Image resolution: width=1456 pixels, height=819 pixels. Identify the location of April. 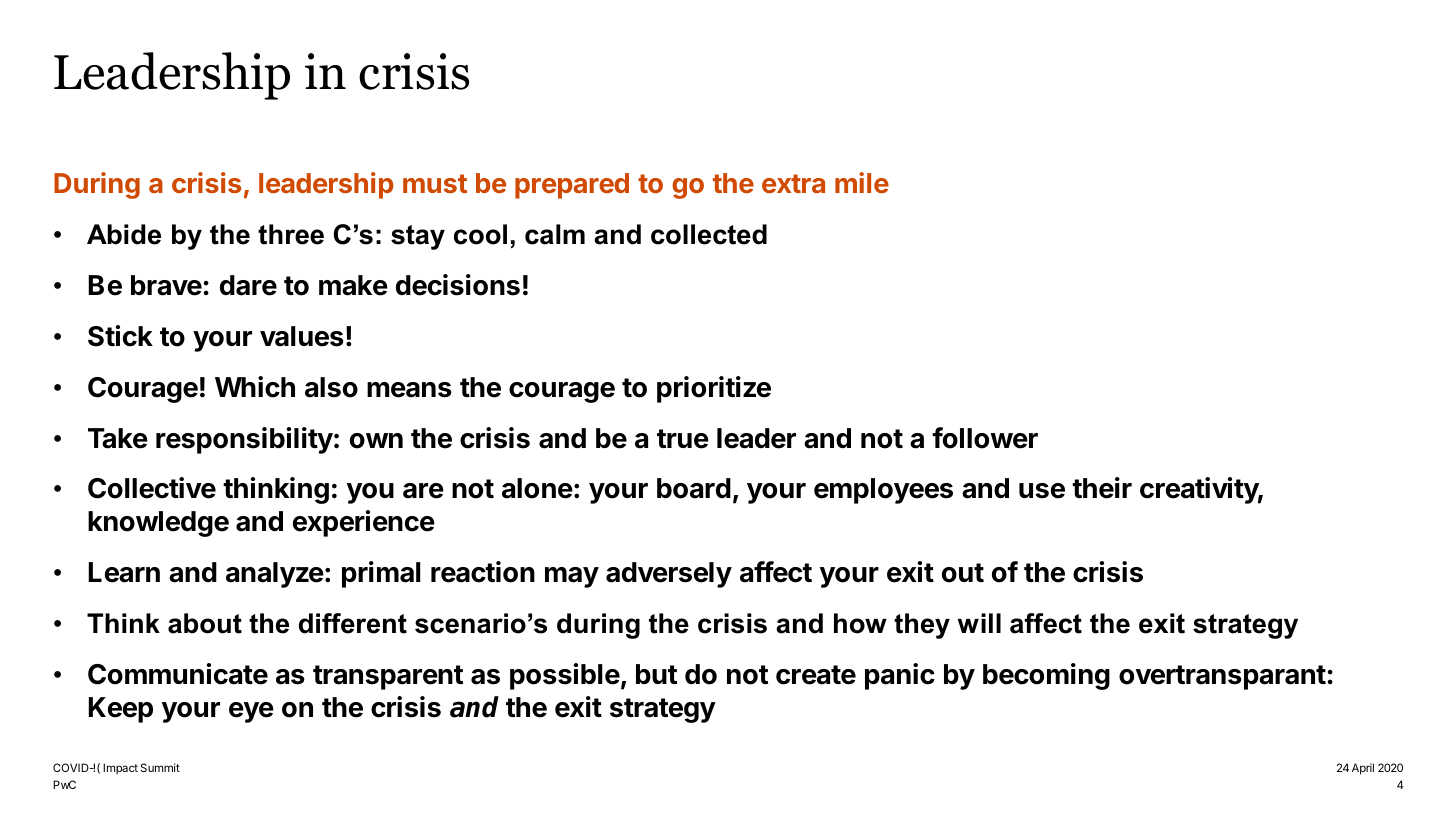
(1363, 769).
